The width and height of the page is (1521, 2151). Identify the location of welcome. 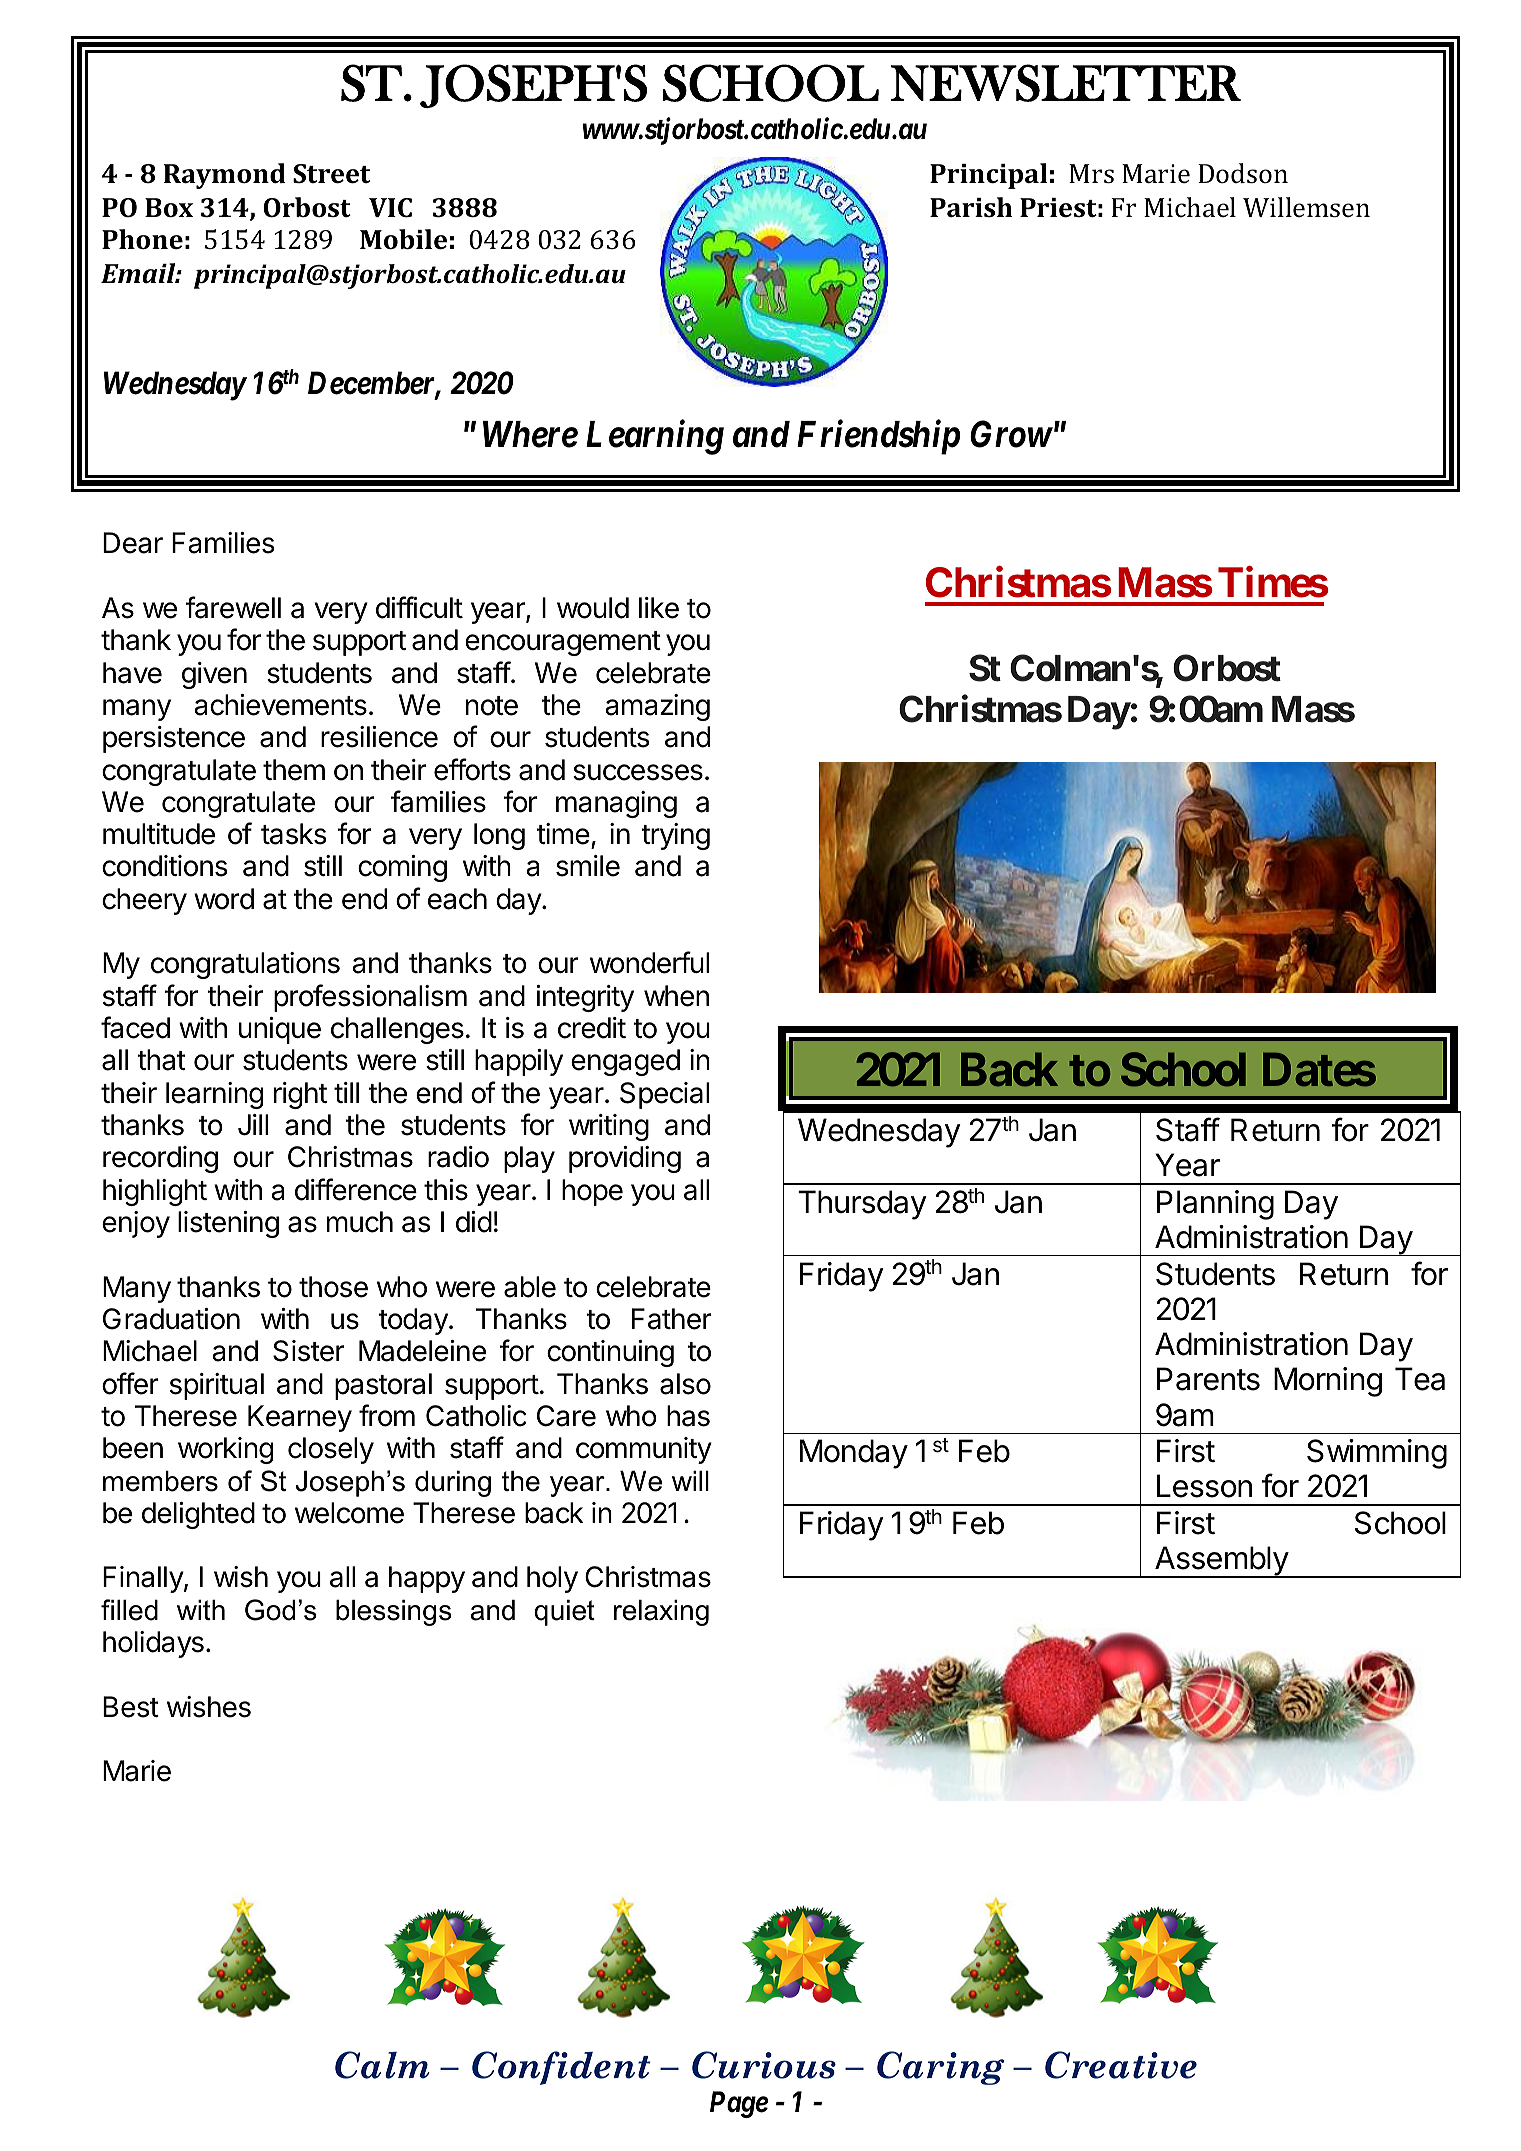
(349, 1513).
